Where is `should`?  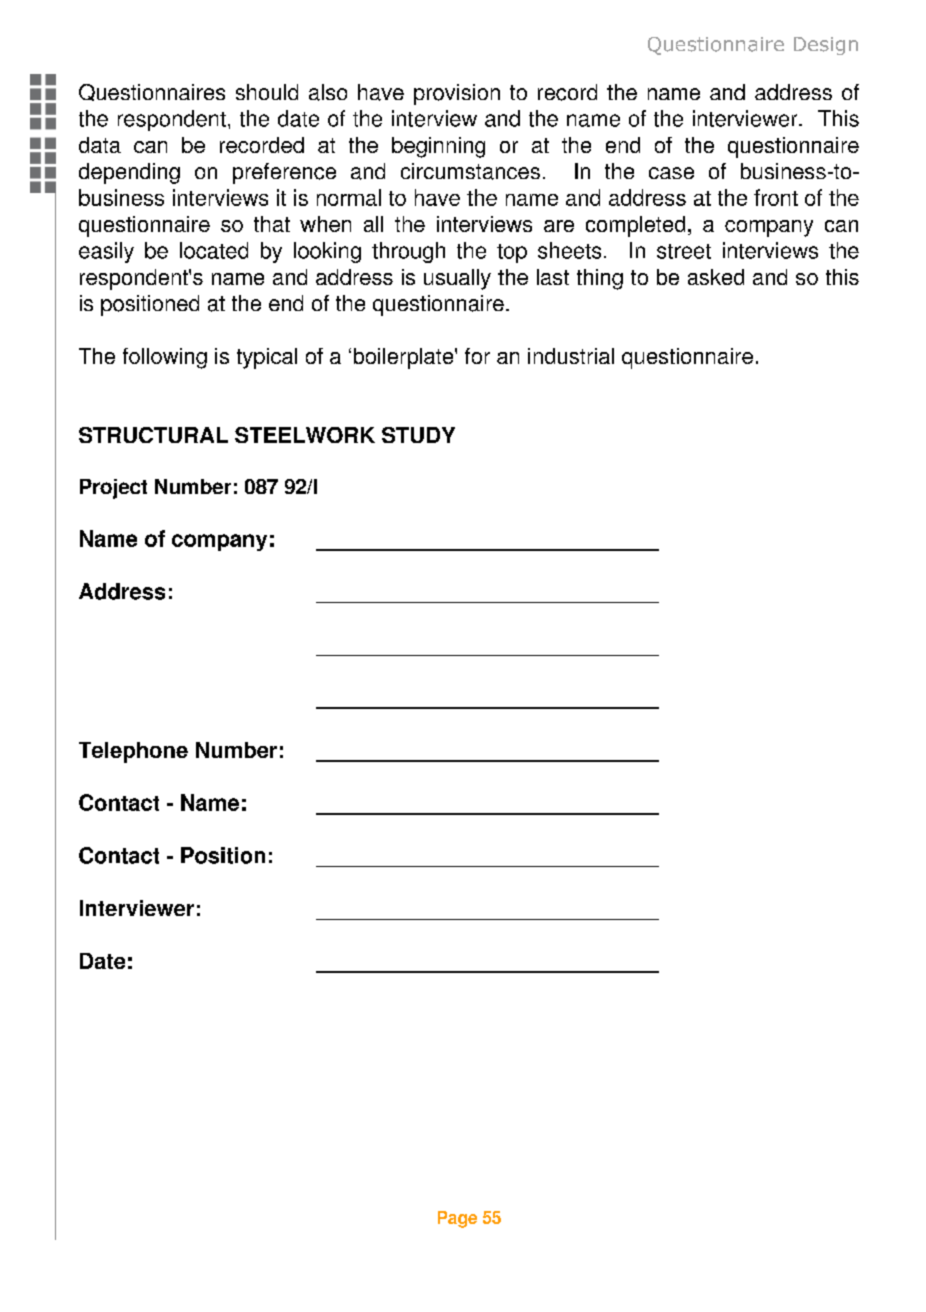 should is located at coordinates (267, 92).
